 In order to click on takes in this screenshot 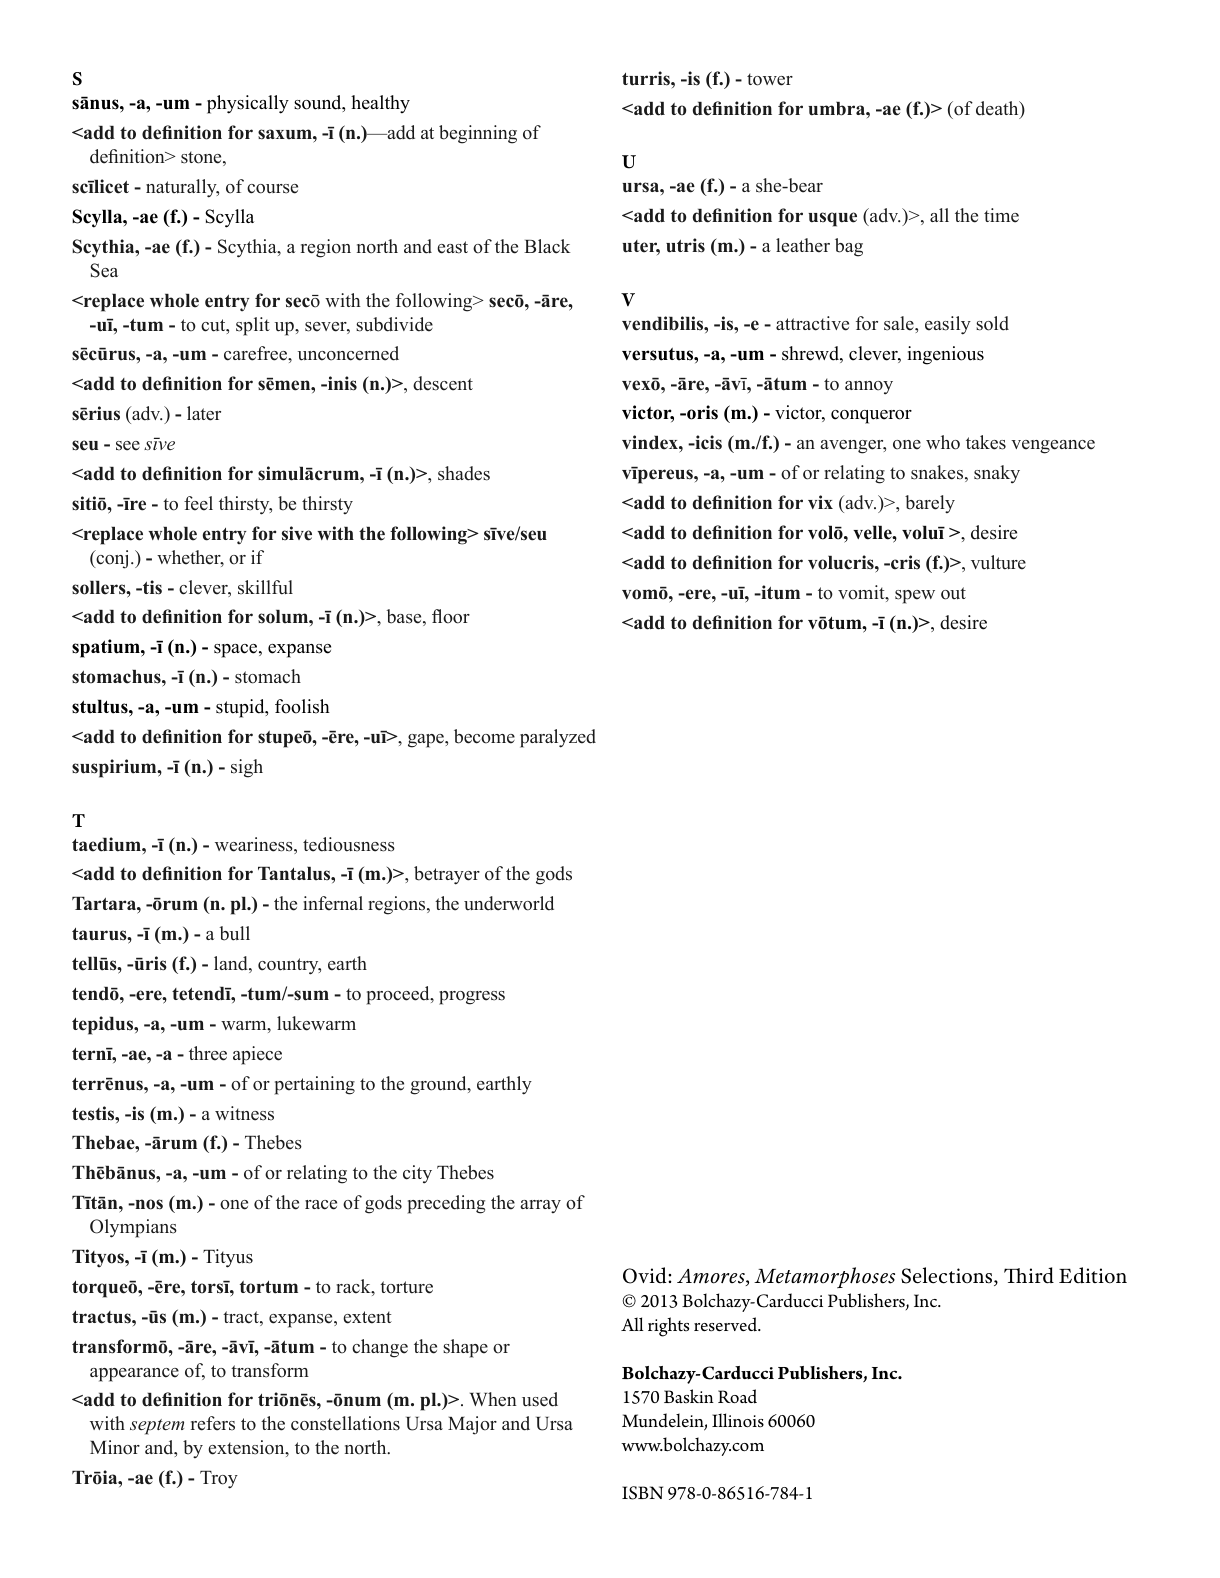, I will do `click(986, 442)`.
